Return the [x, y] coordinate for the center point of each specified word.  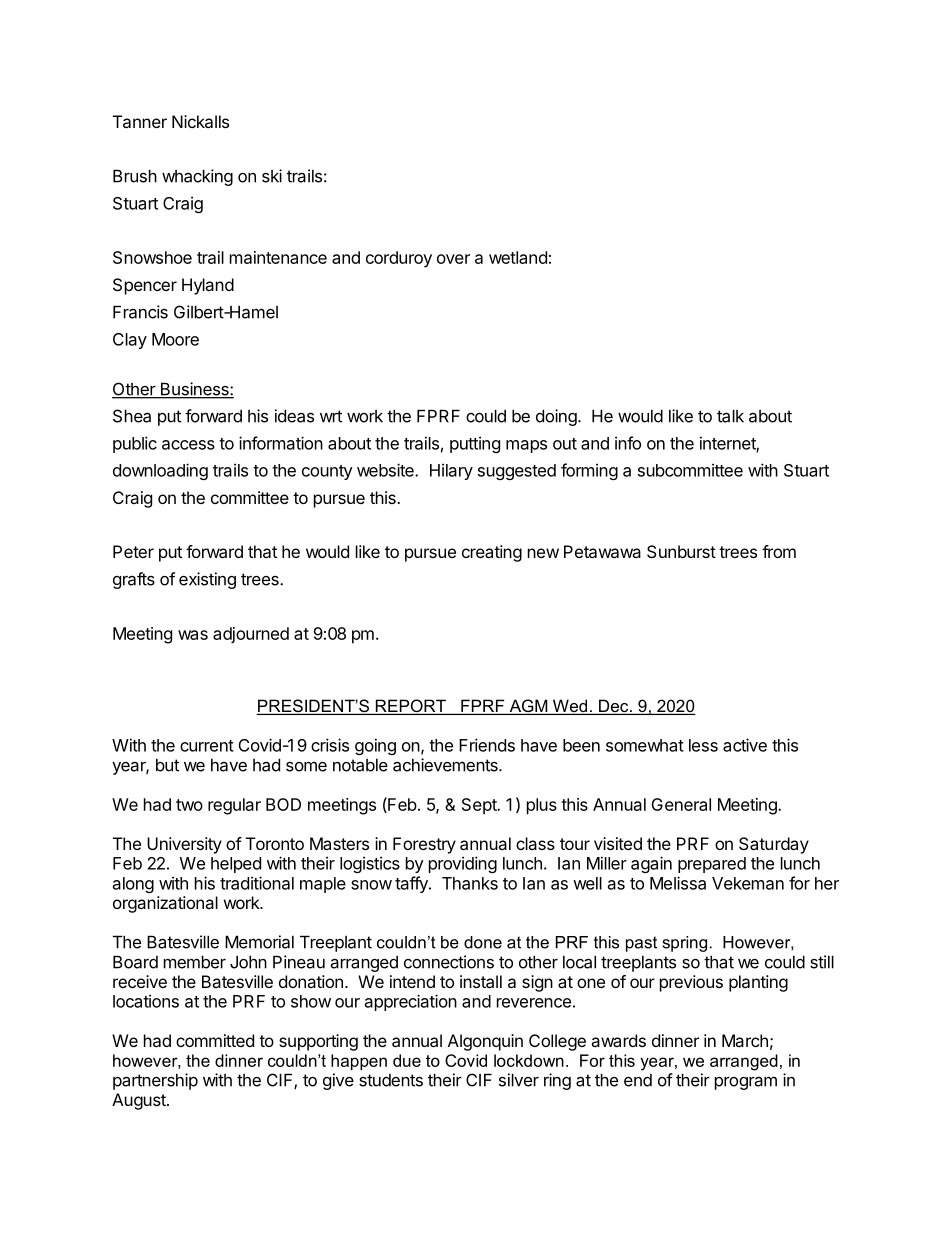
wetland [518, 257]
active [745, 745]
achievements [446, 765]
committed [215, 1040]
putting [475, 444]
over [453, 259]
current [207, 746]
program [746, 1083]
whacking [197, 177]
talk [730, 416]
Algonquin [485, 1042]
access [188, 445]
